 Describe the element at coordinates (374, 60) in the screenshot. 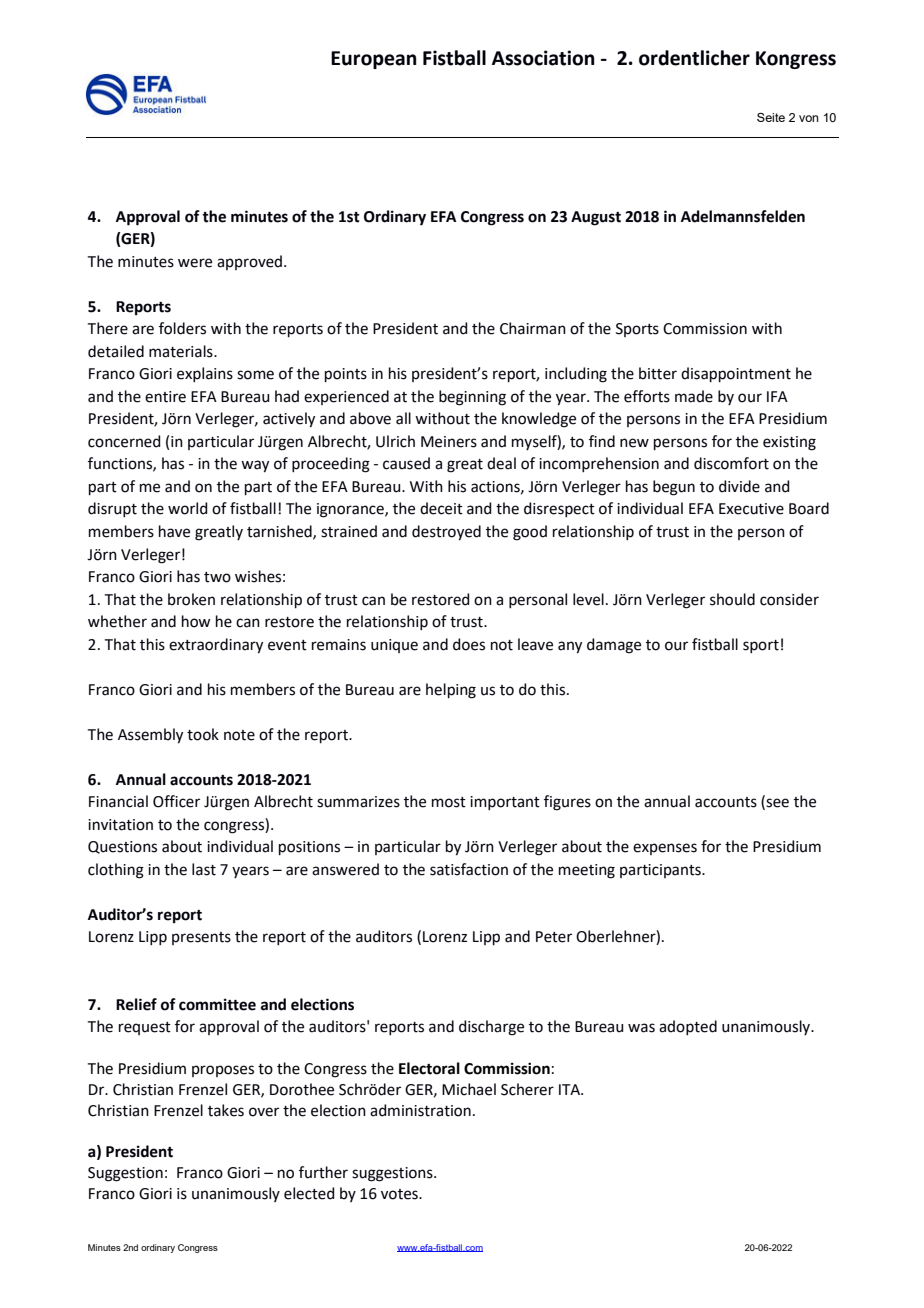

I see `European` at that location.
